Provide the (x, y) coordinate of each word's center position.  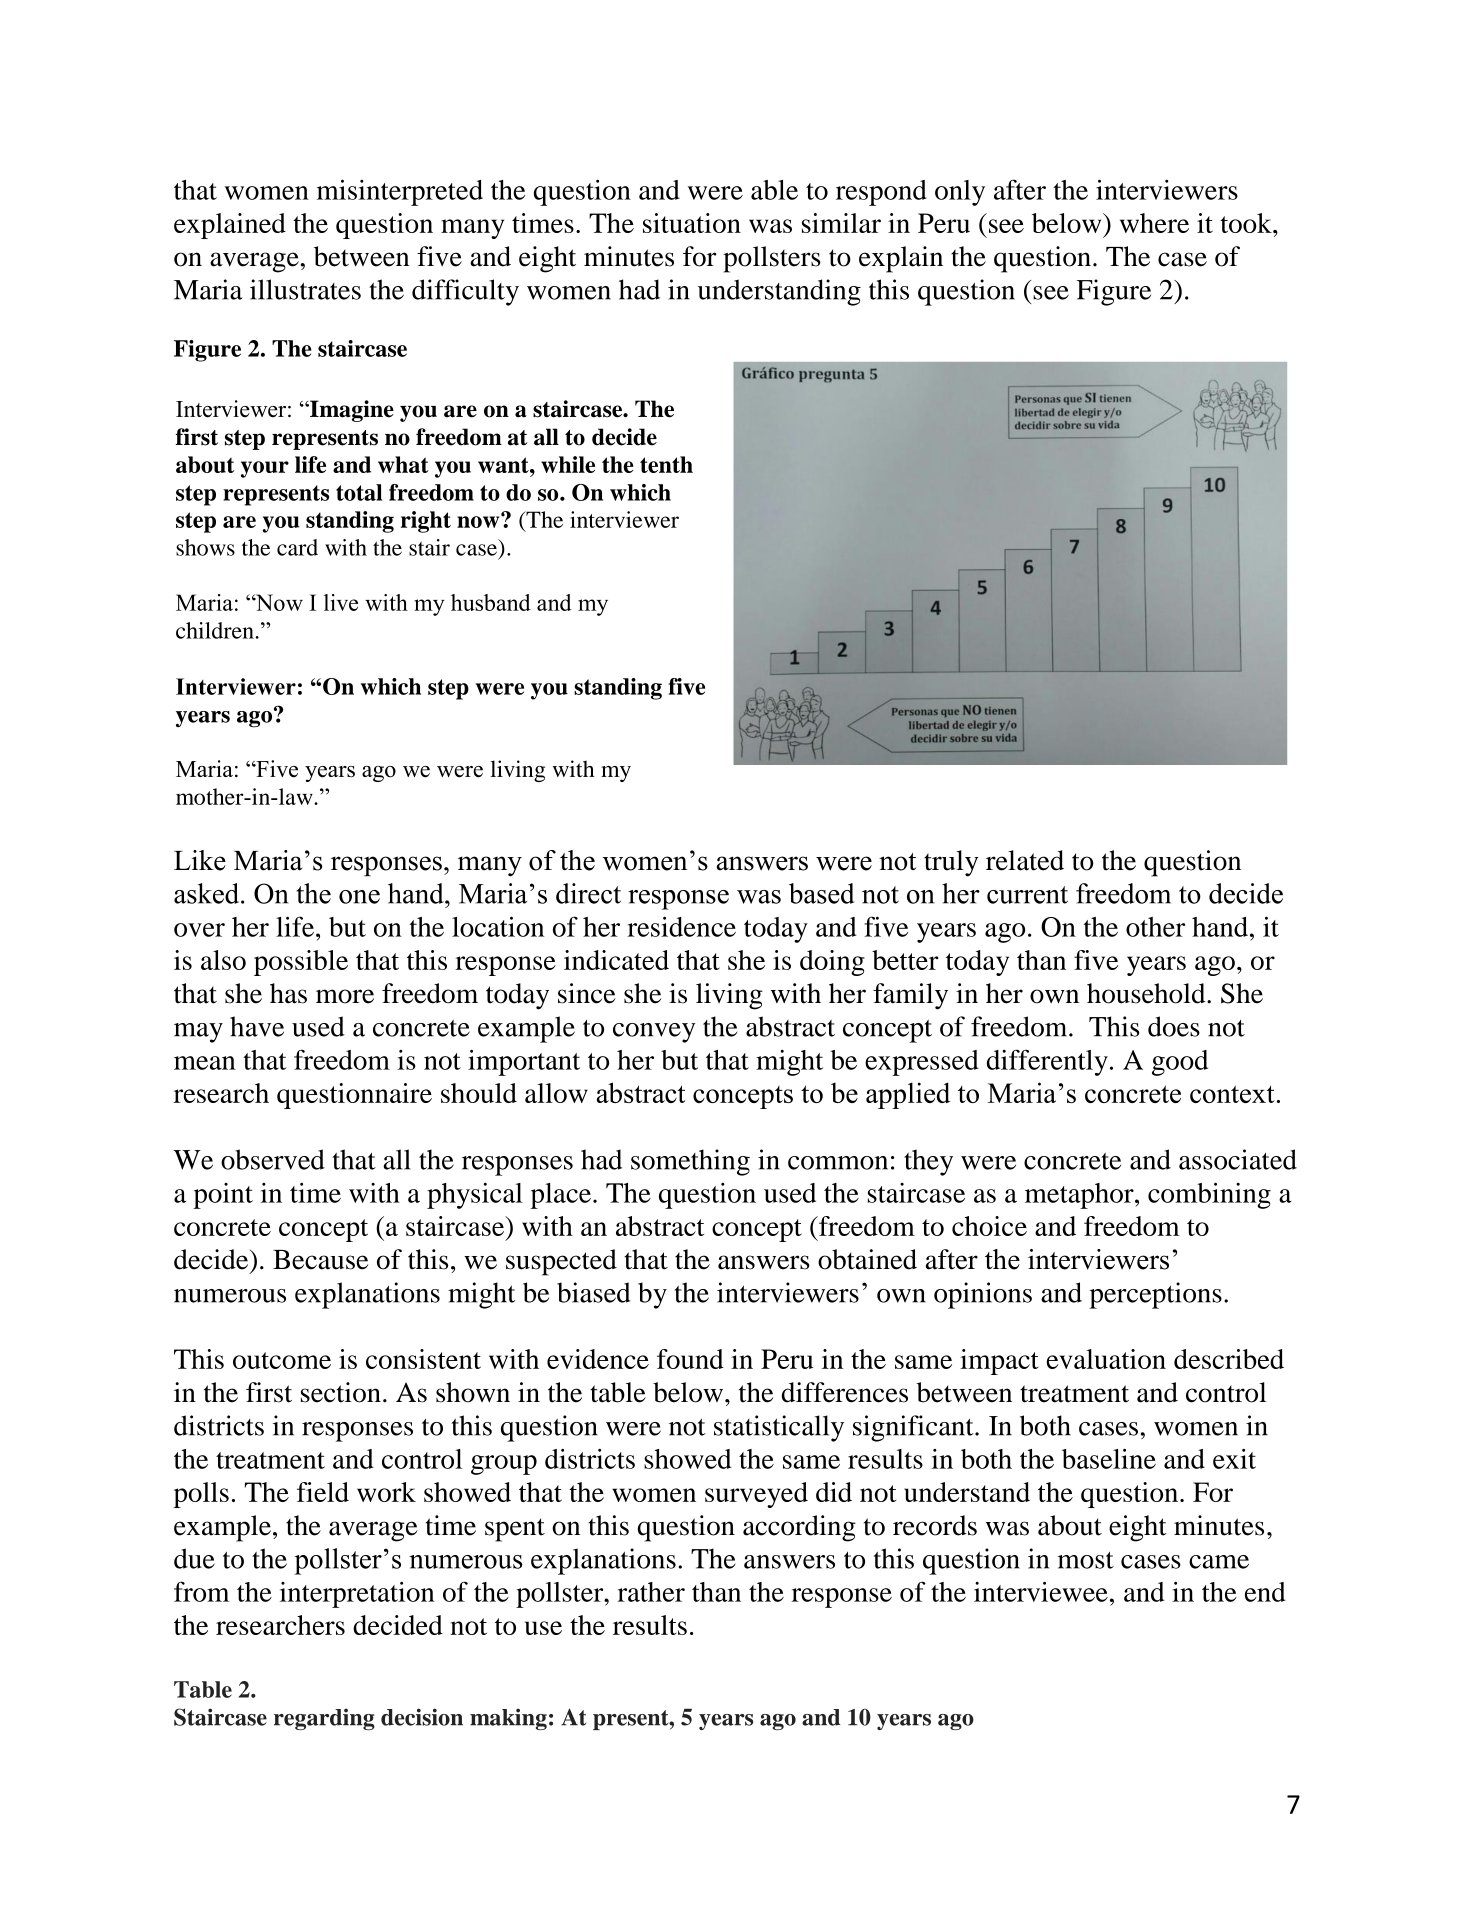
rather (651, 1592)
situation (692, 223)
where (1154, 223)
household (1147, 993)
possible (301, 963)
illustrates (305, 289)
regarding (324, 1719)
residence (681, 926)
